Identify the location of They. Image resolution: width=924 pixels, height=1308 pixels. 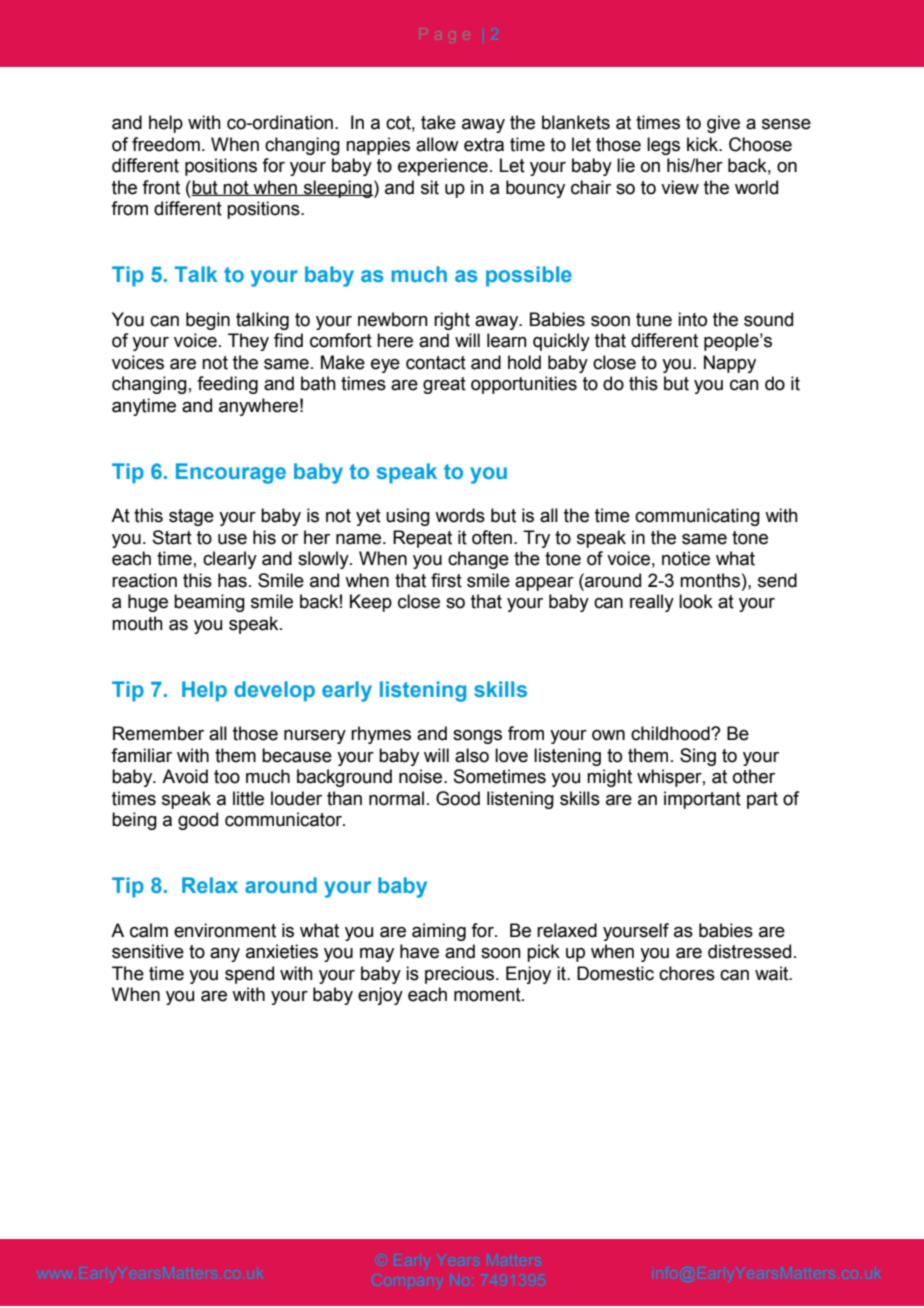
(248, 342).
